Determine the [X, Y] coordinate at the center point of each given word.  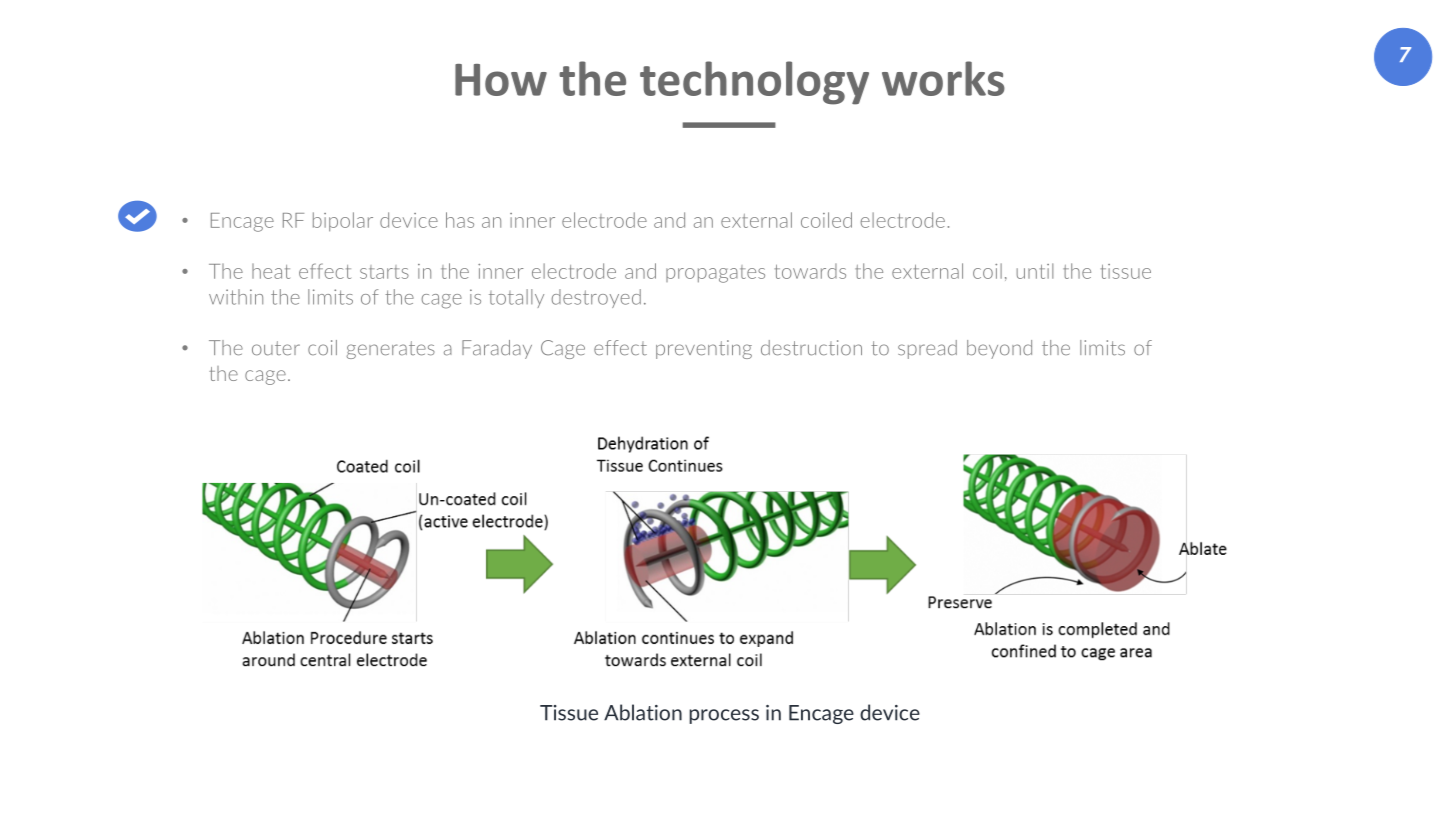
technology [754, 83]
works [943, 78]
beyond [999, 349]
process [724, 716]
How [501, 80]
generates [390, 350]
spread [927, 349]
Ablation [643, 712]
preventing [704, 349]
